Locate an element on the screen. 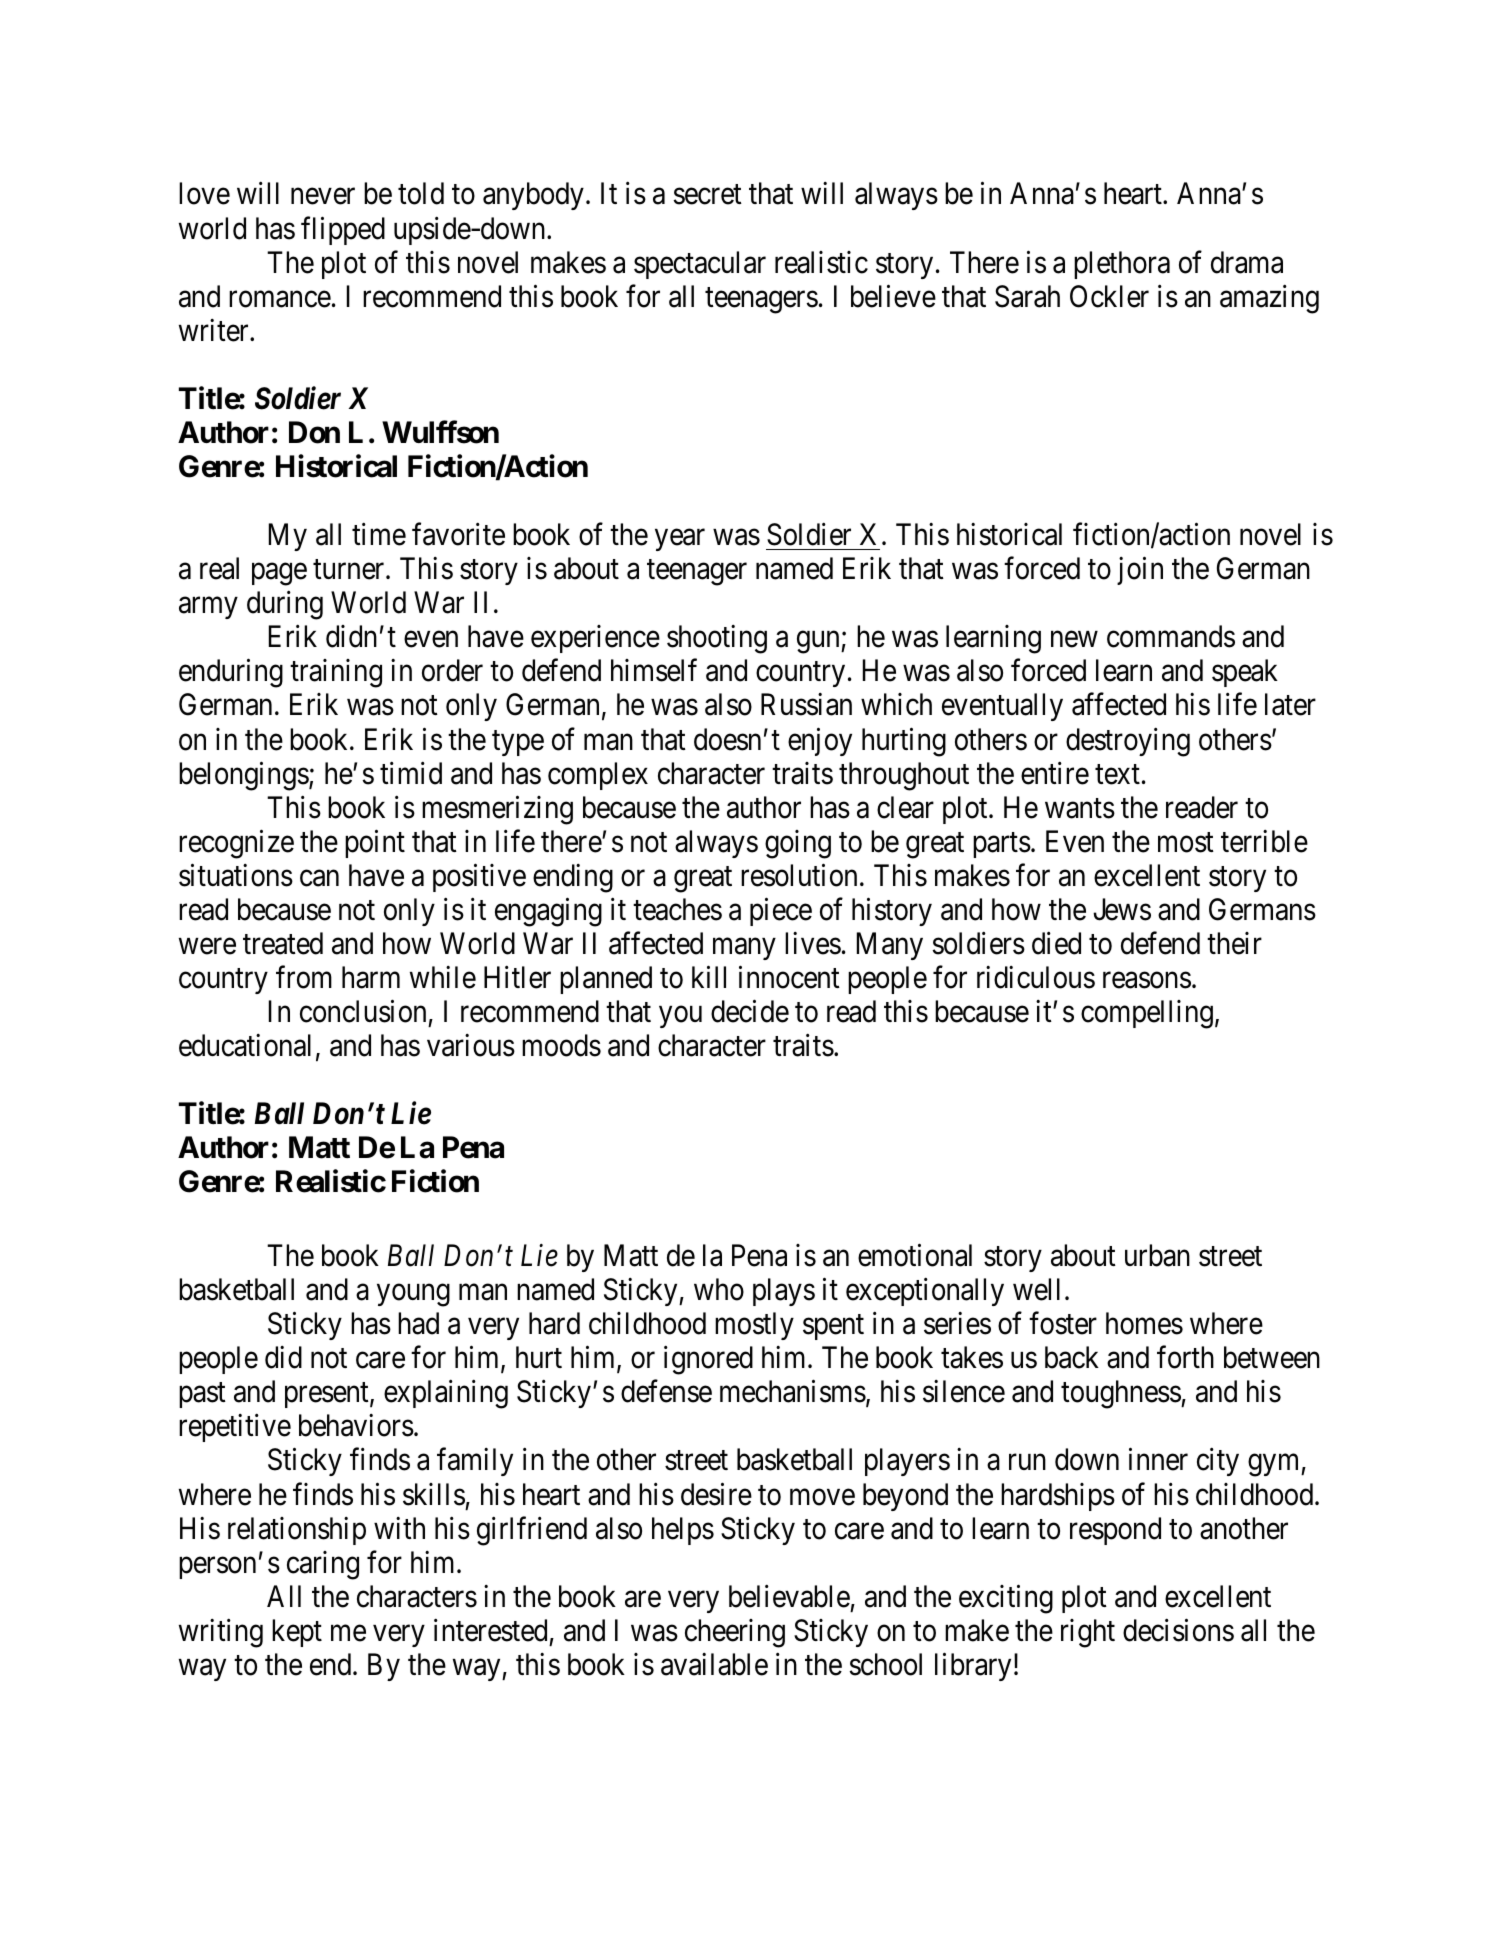 The image size is (1511, 1955). cheering is located at coordinates (735, 1633).
